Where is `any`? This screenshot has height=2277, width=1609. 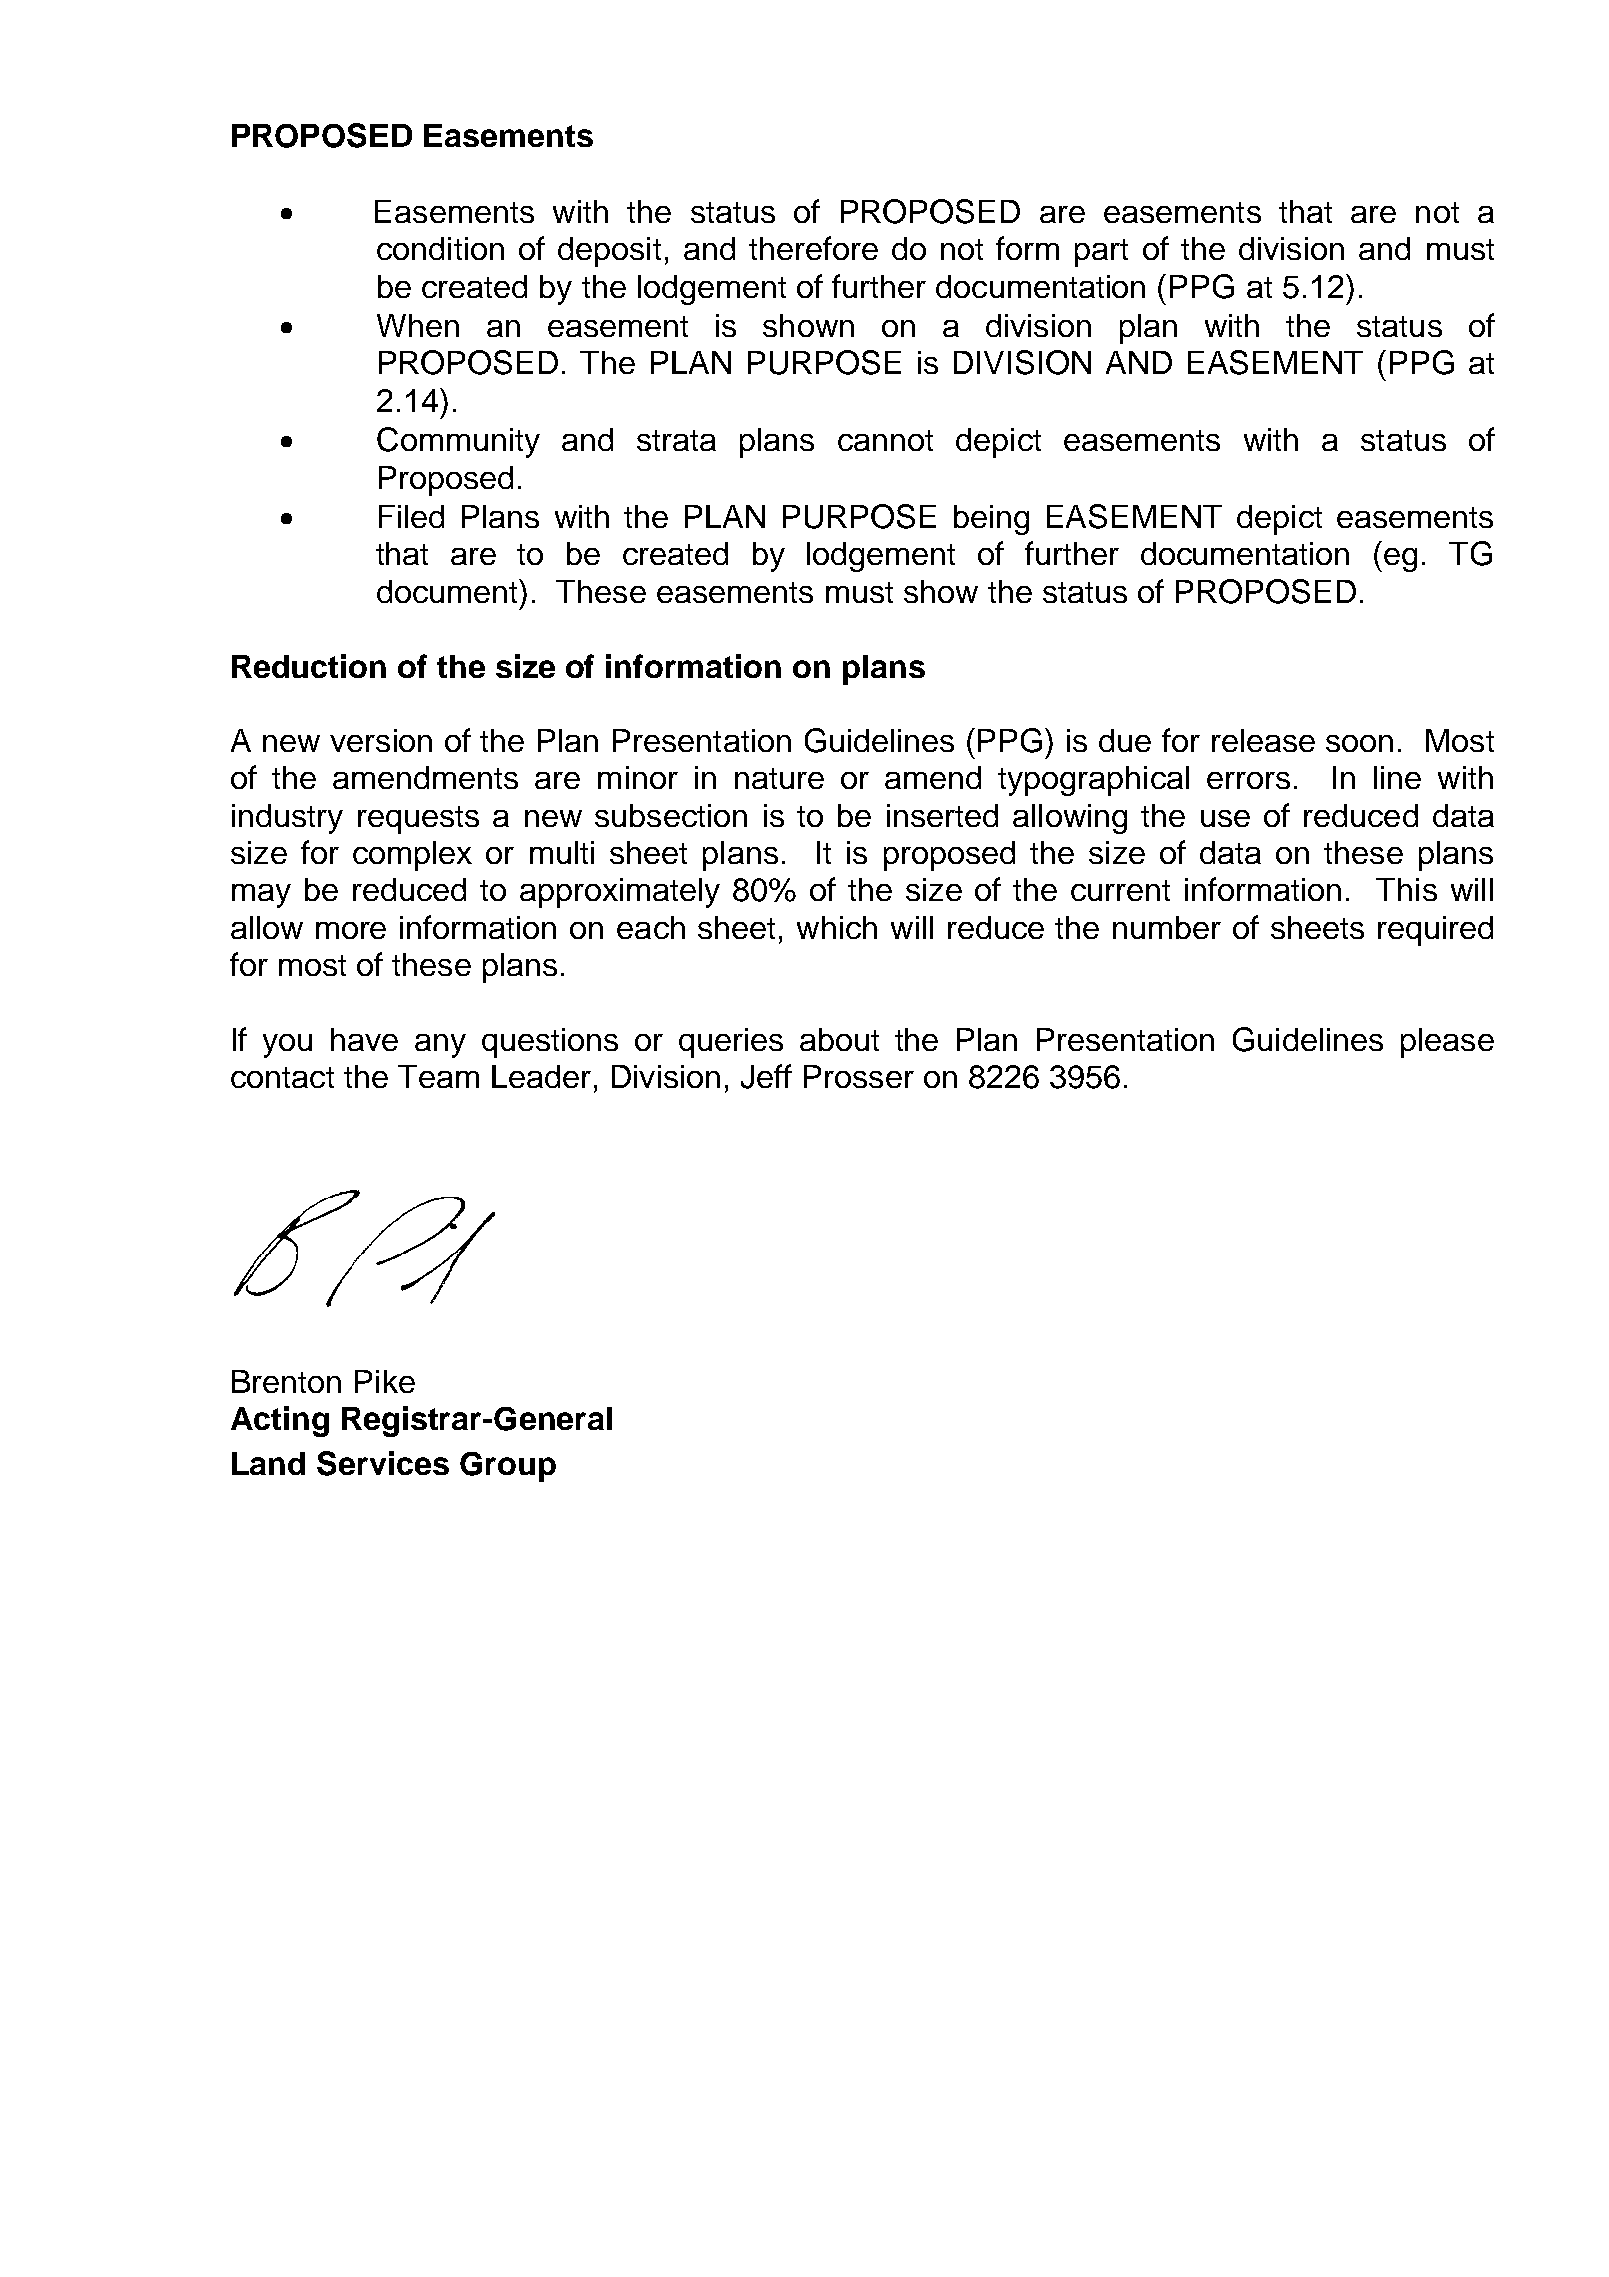
any is located at coordinates (440, 1046).
